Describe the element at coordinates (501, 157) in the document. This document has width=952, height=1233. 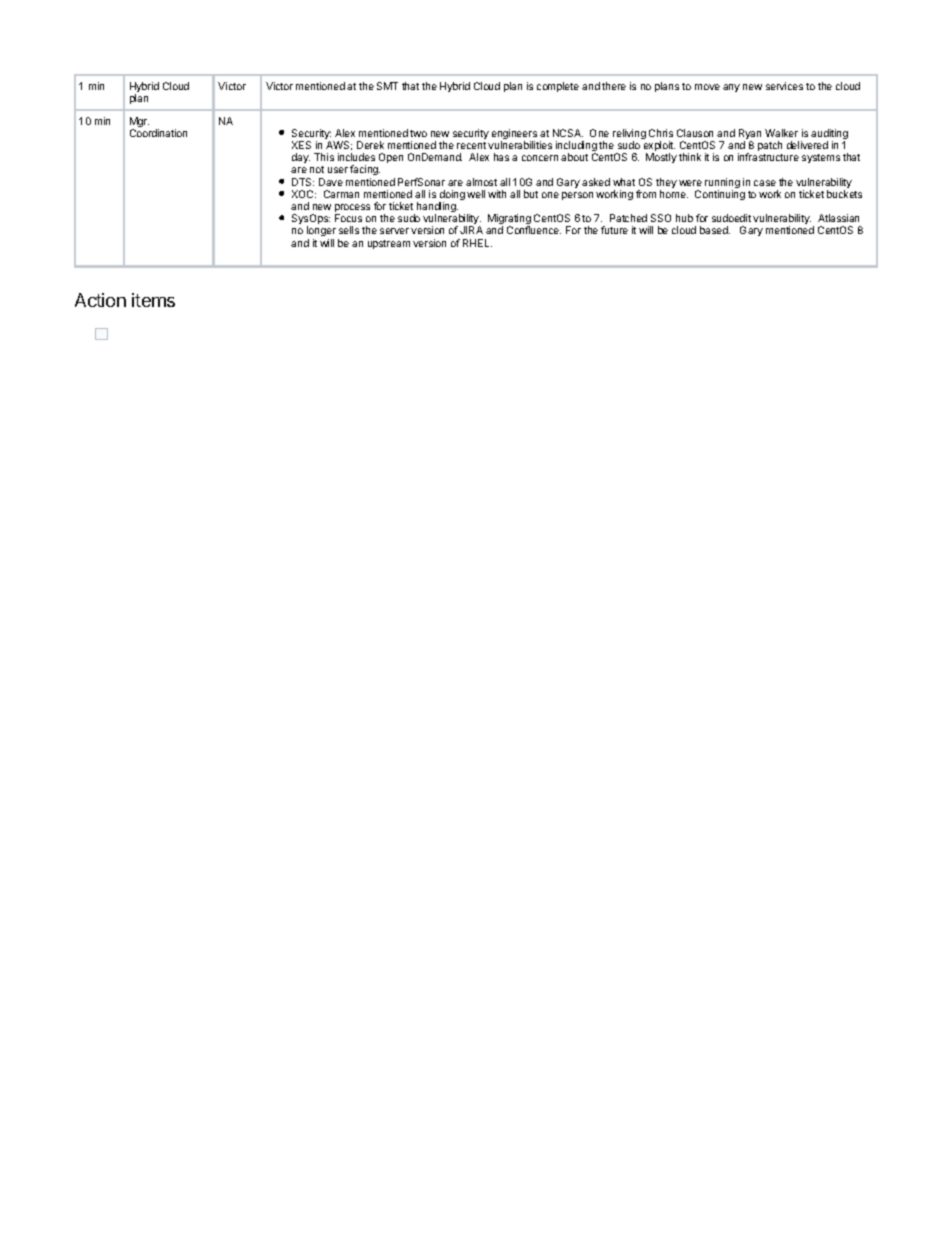
I see `has` at that location.
